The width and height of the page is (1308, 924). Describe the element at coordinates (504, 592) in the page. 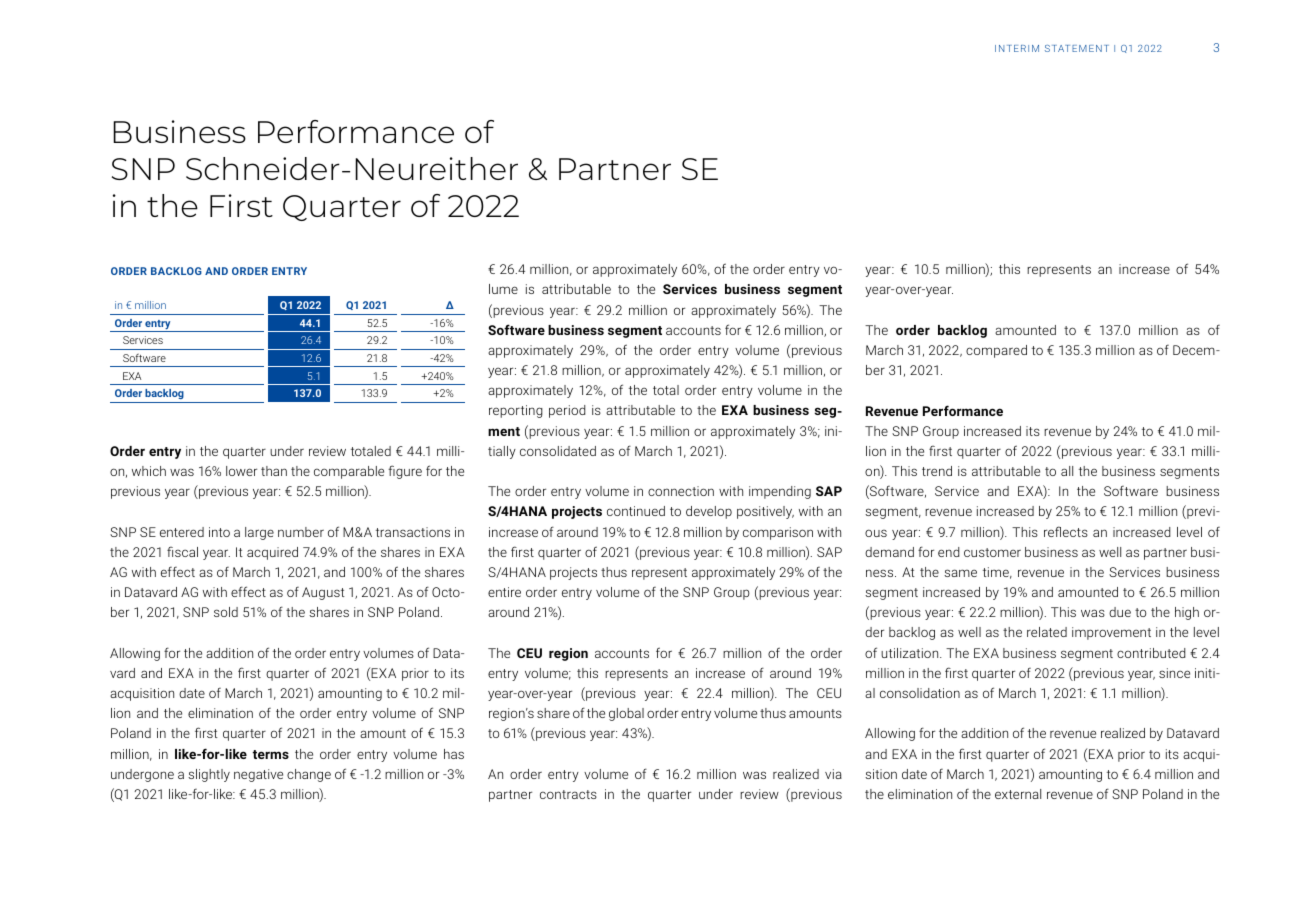

I see `entire` at that location.
